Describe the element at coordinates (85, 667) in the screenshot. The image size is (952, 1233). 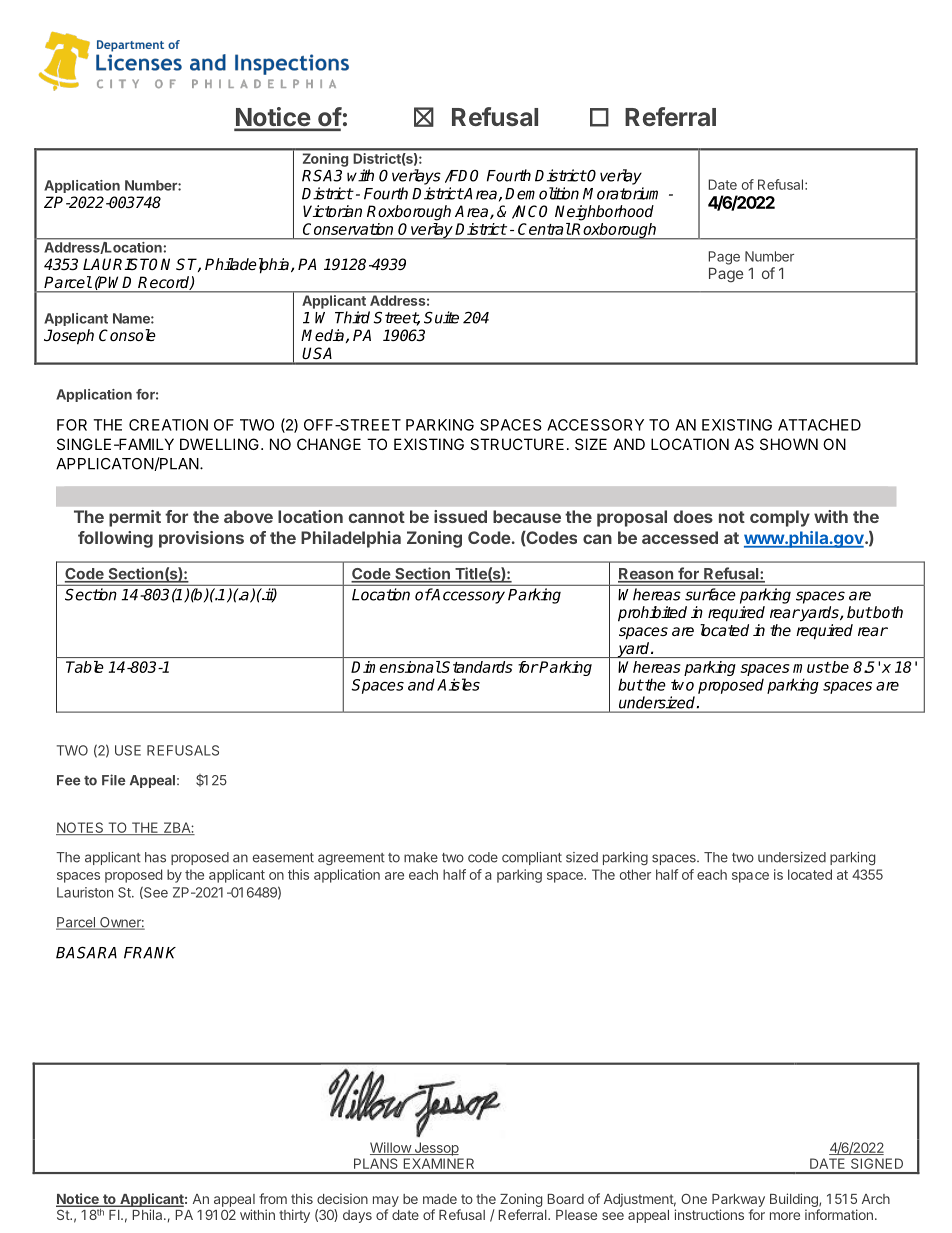
I see `Table` at that location.
